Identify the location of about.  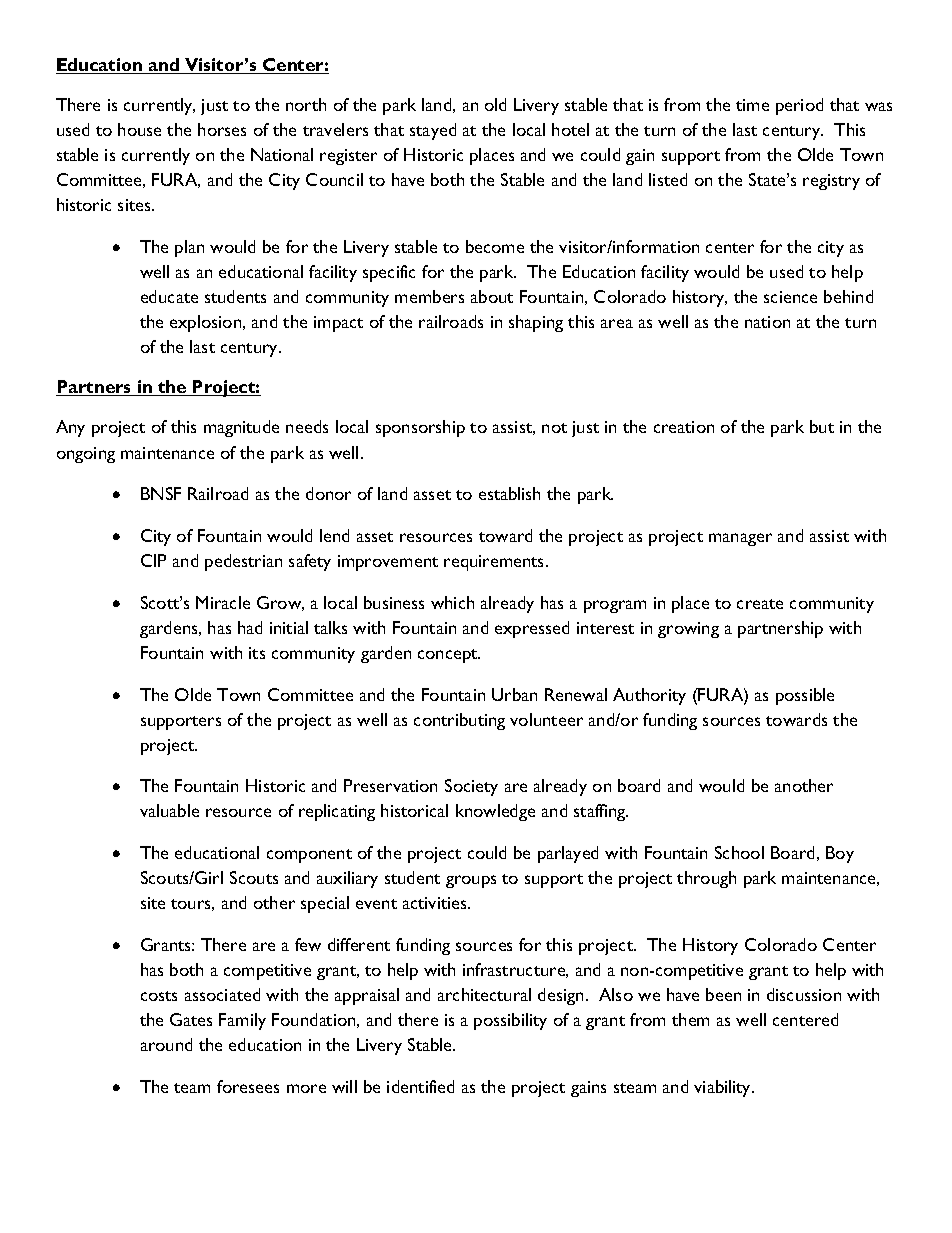
(492, 296).
